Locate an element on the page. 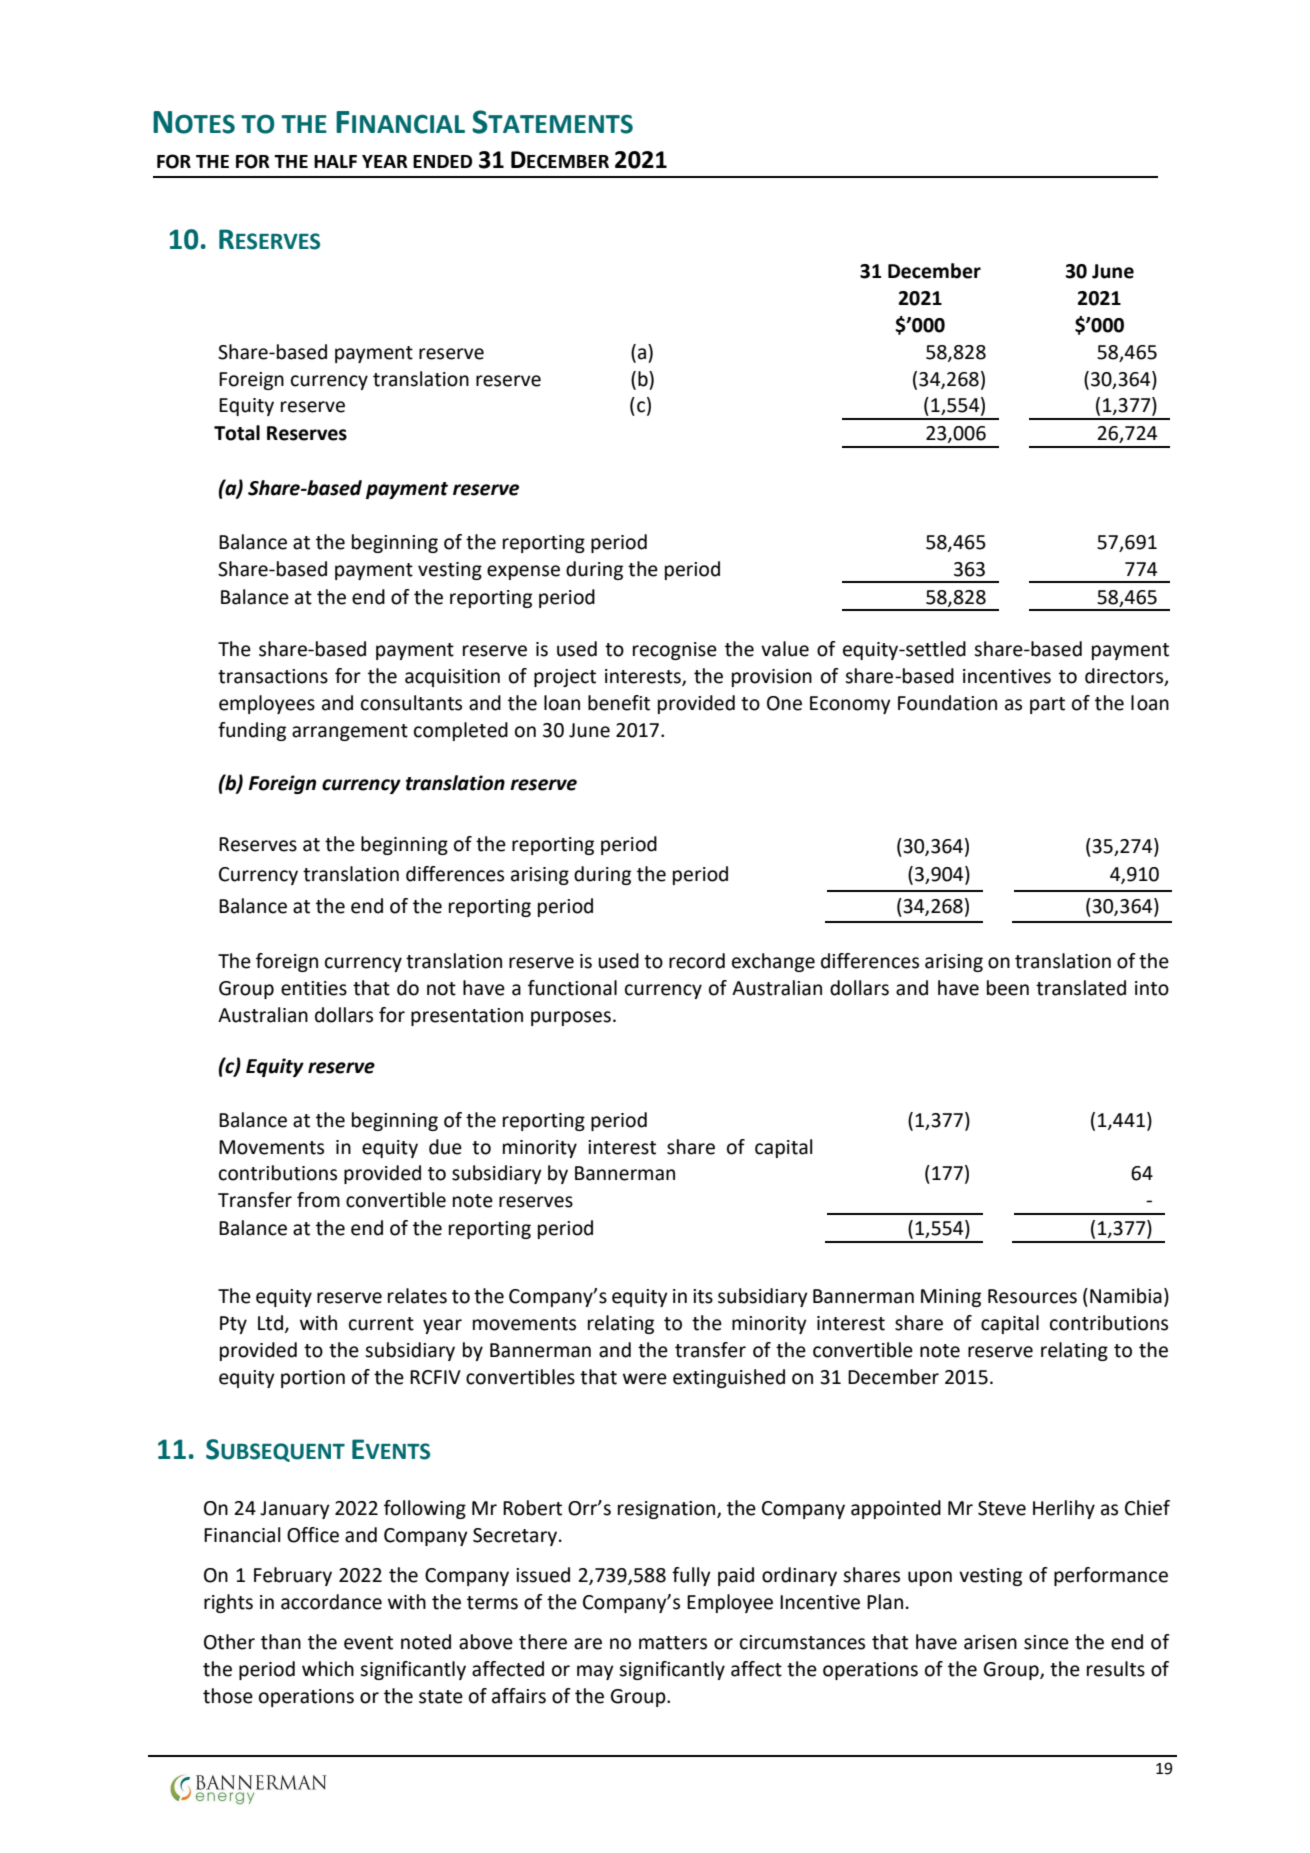 Image resolution: width=1310 pixels, height=1853 pixels. Resources is located at coordinates (1032, 1296).
